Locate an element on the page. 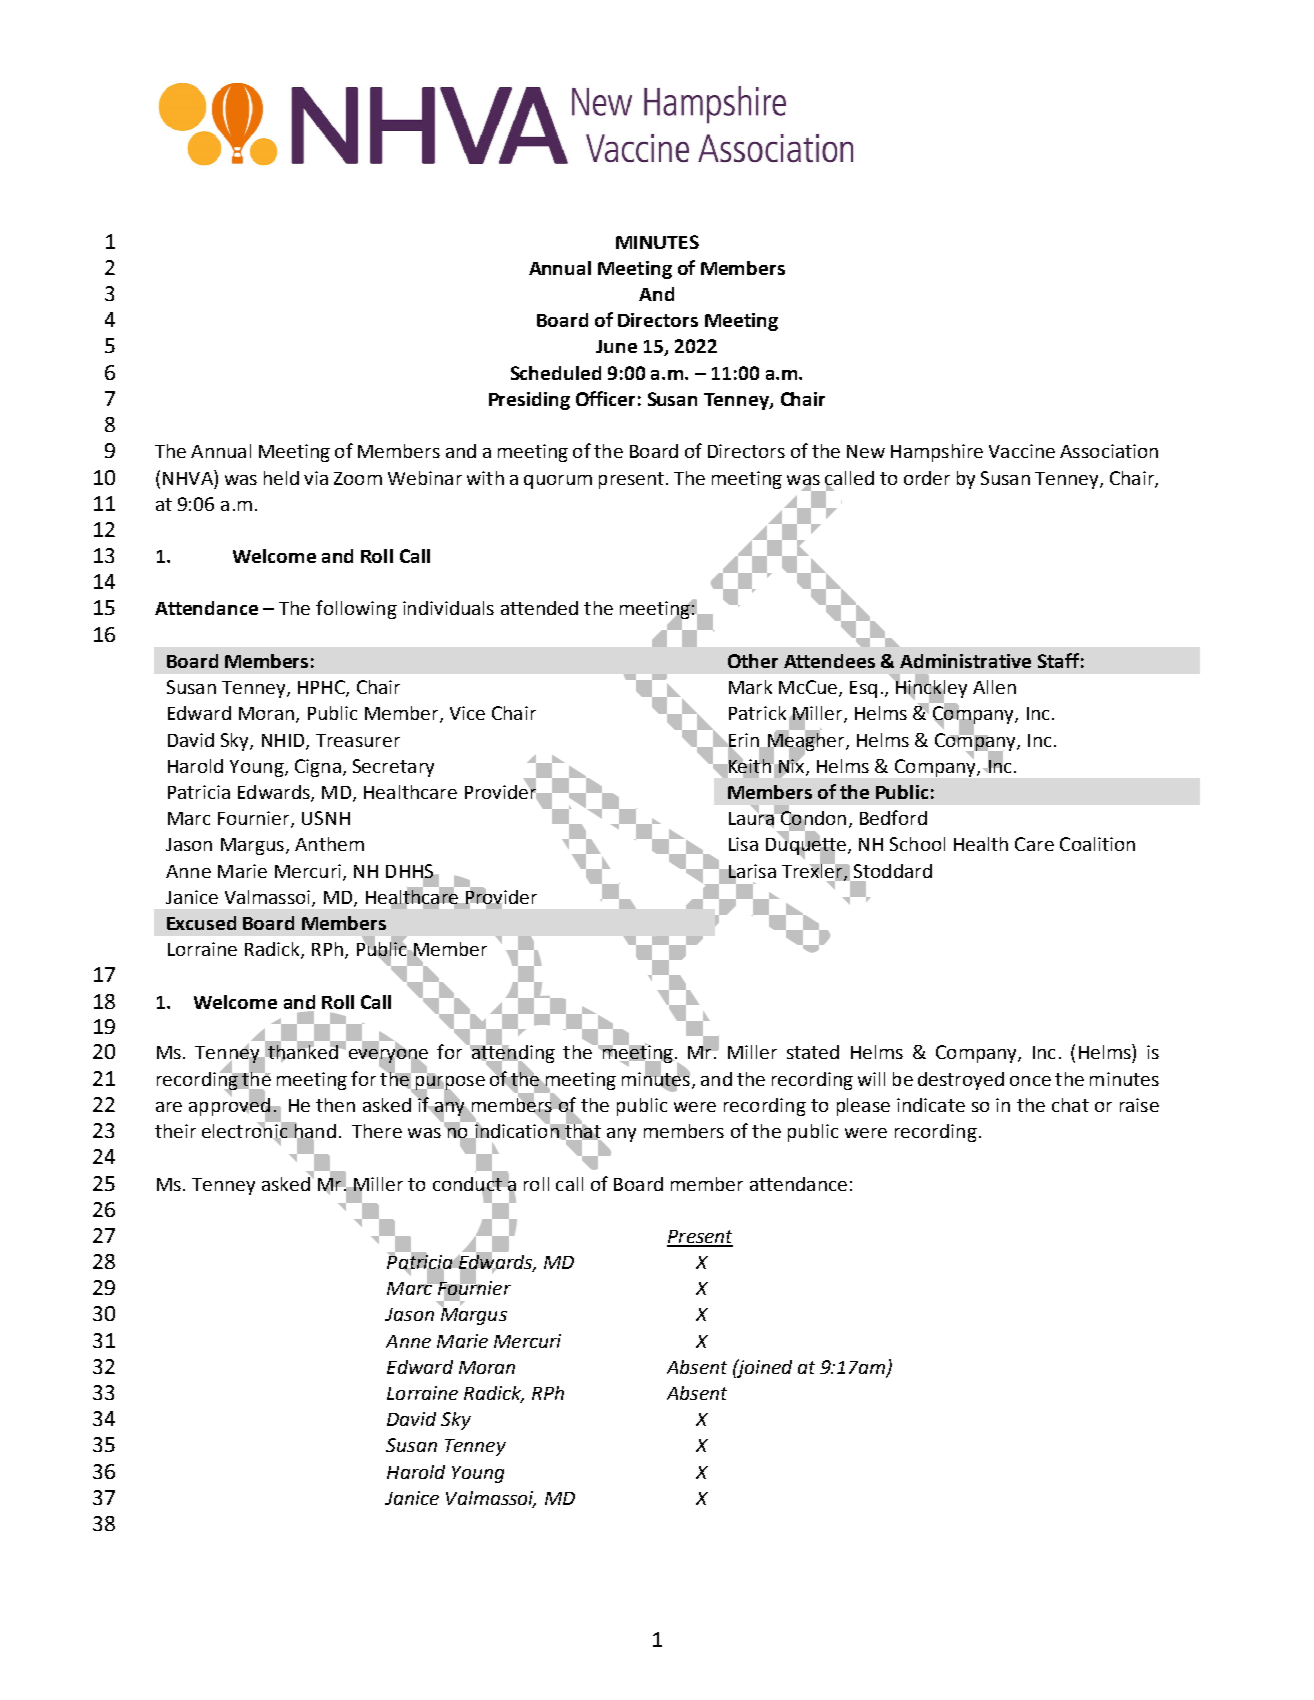  then is located at coordinates (335, 1105).
